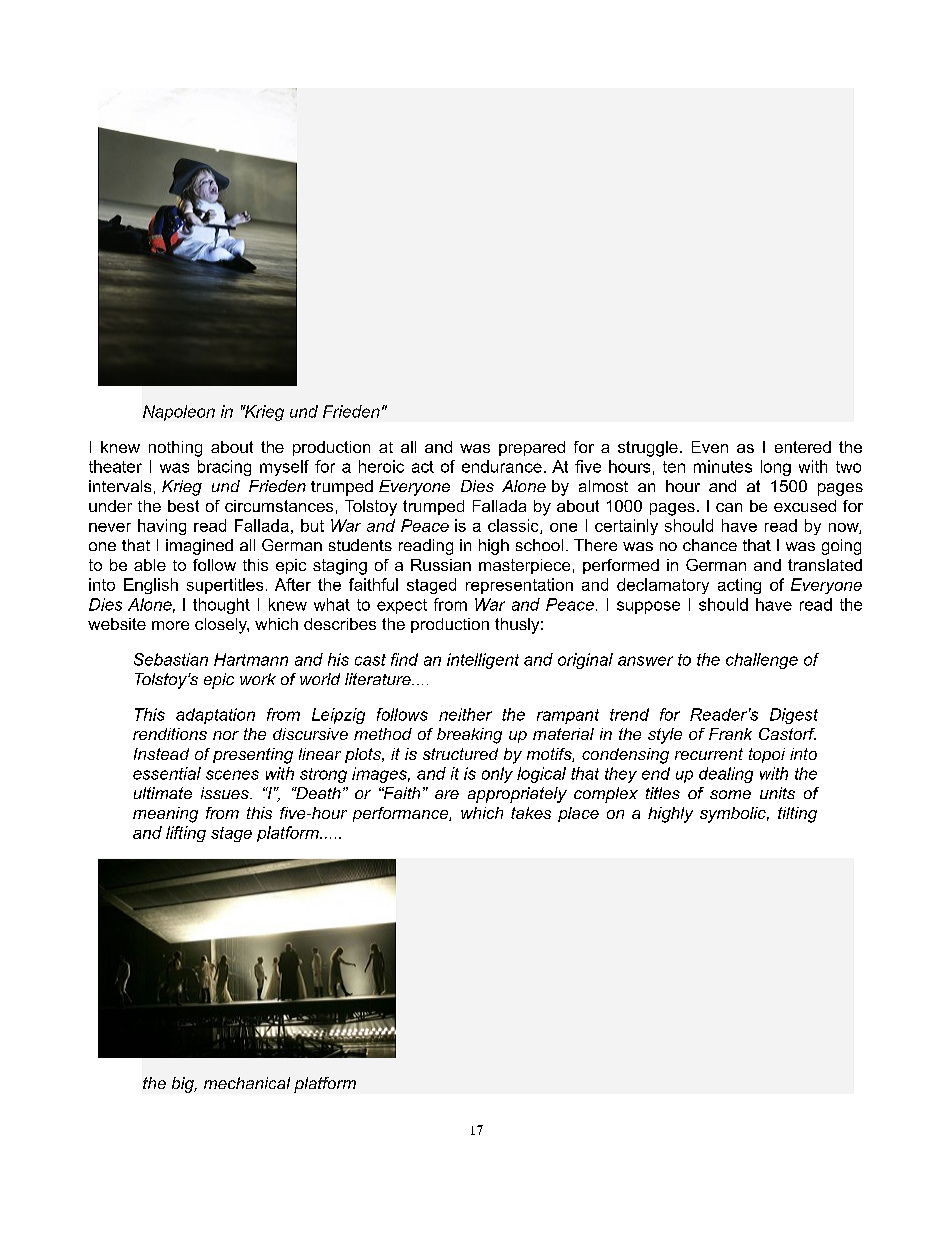 This document has height=1233, width=952. What do you see at coordinates (803, 447) in the document?
I see `entered` at bounding box center [803, 447].
